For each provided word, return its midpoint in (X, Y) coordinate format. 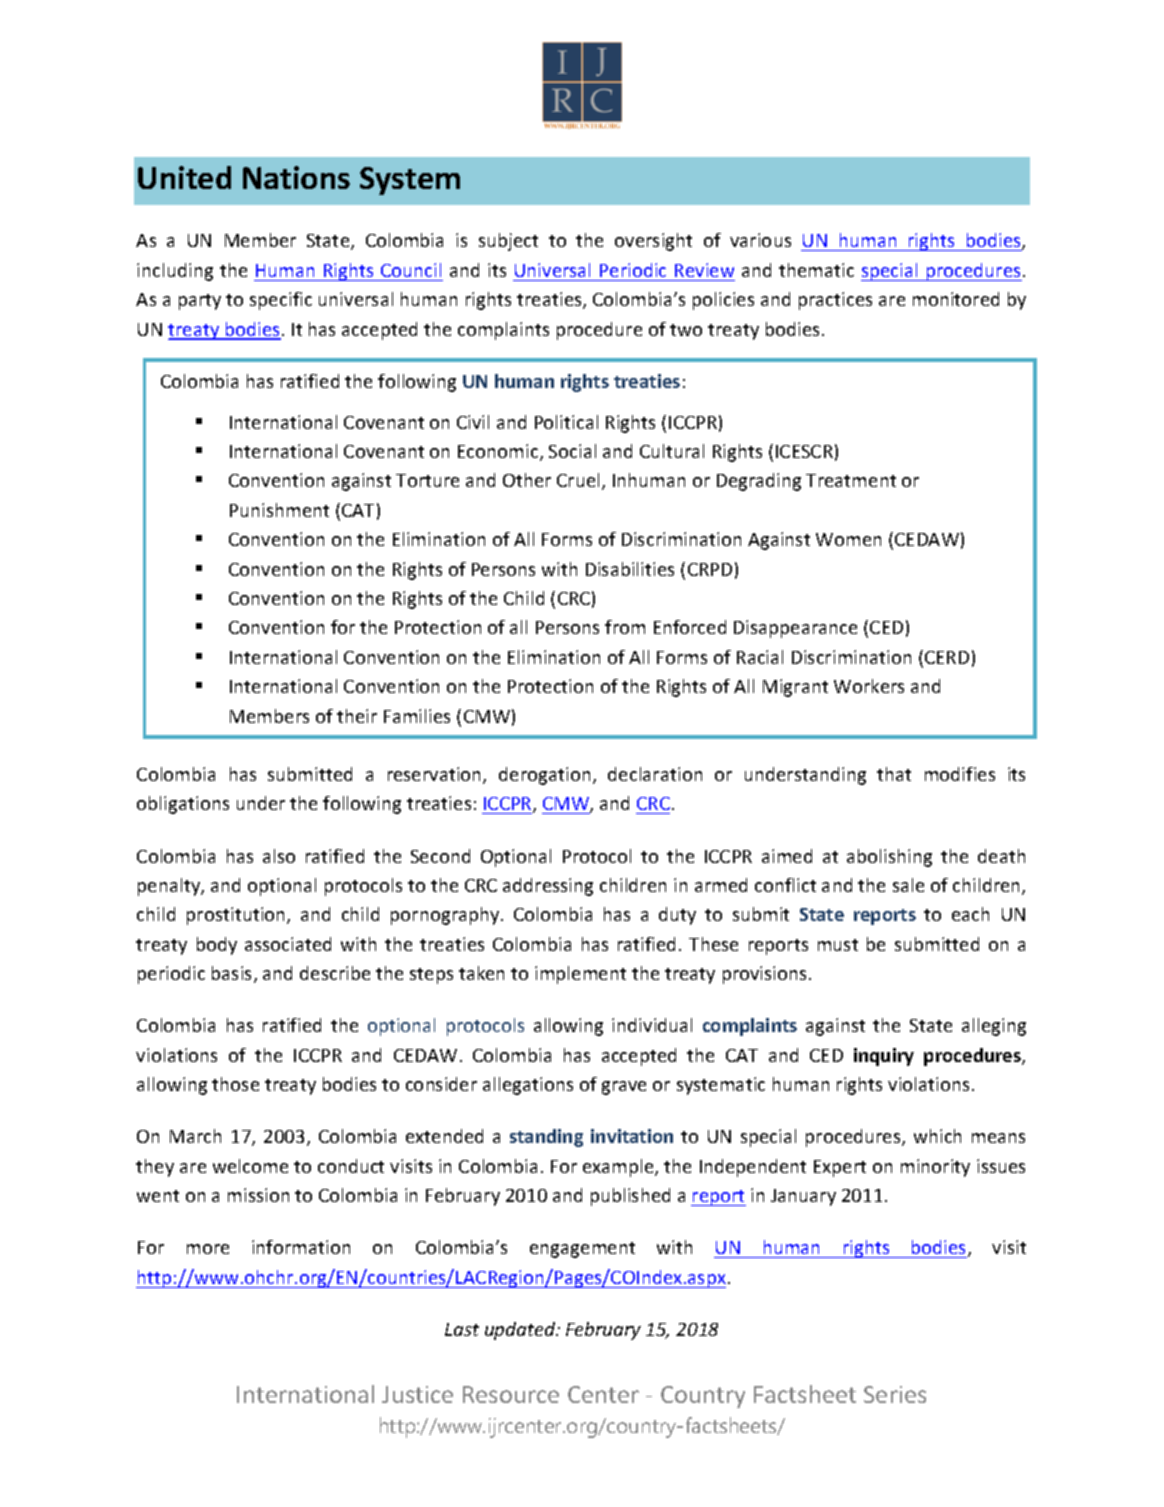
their (357, 716)
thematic (816, 270)
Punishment (279, 510)
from (625, 627)
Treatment (851, 480)
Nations (296, 177)
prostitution (237, 916)
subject (508, 242)
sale (908, 885)
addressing (548, 887)
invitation (632, 1136)
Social (572, 451)
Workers (869, 686)
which (937, 1136)
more (208, 1249)
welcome (250, 1166)
